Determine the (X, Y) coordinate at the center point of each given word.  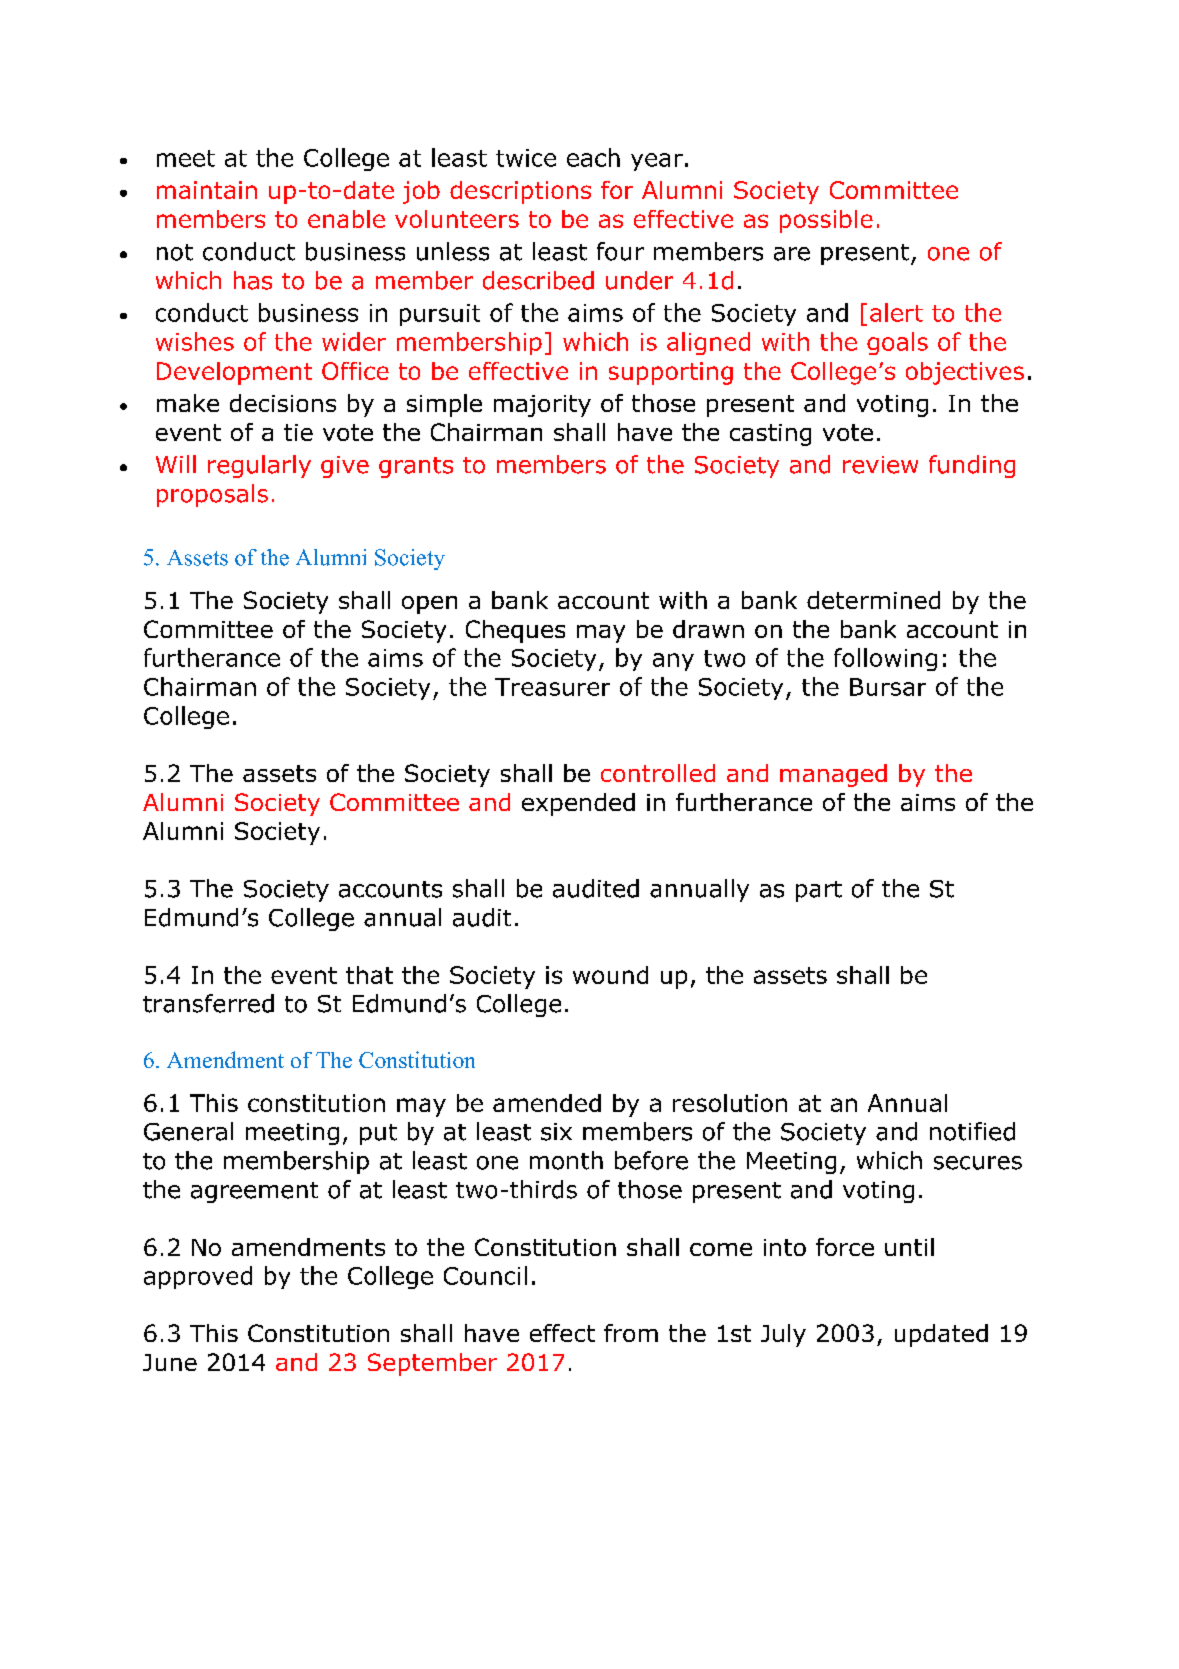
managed (833, 775)
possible (826, 221)
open (429, 605)
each (593, 157)
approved (198, 1277)
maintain (207, 190)
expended (578, 804)
